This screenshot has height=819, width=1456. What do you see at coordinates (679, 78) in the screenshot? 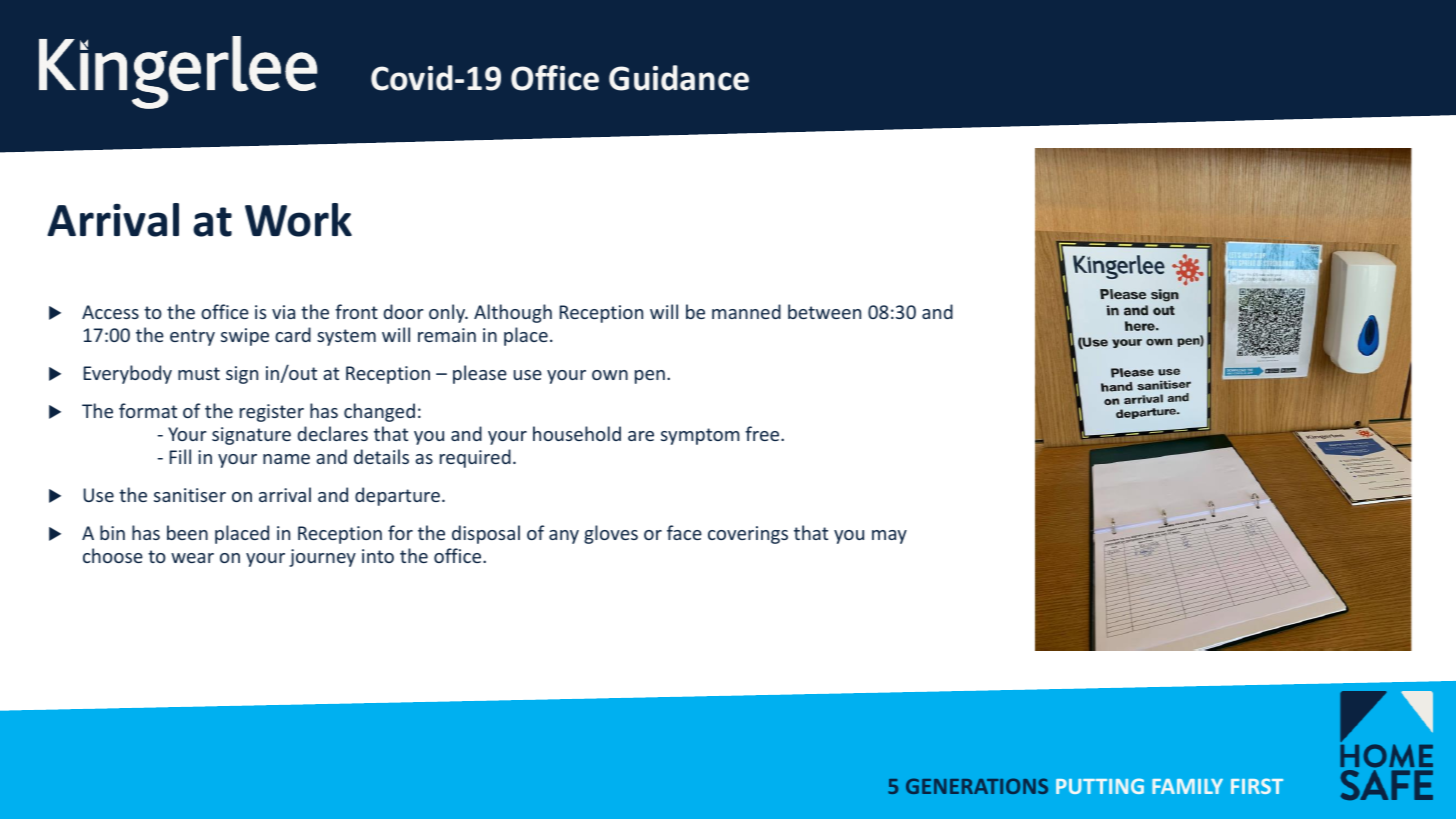
I see `Guidance` at bounding box center [679, 78].
